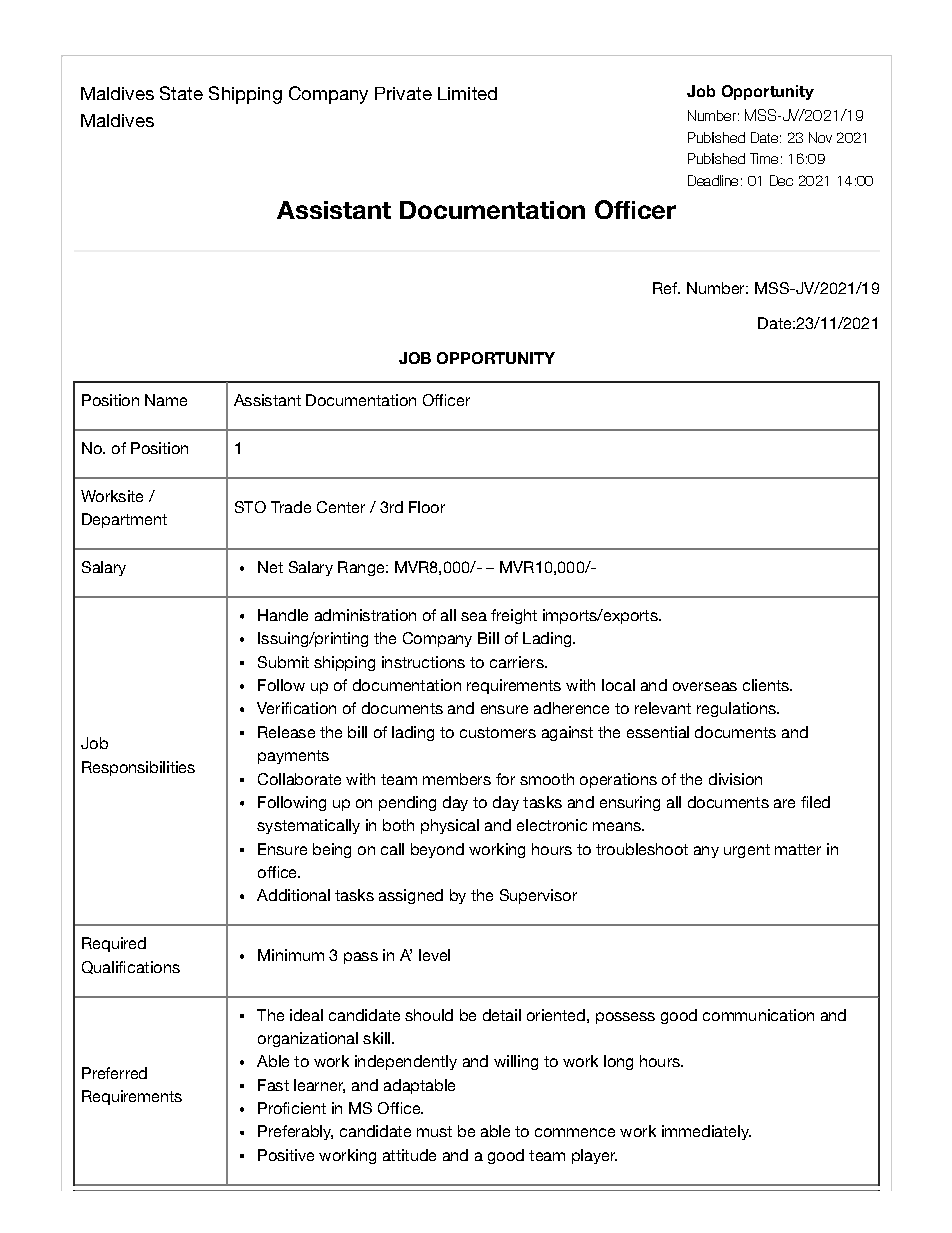 This document has width=952, height=1233. What do you see at coordinates (764, 158) in the document?
I see `Time` at bounding box center [764, 158].
